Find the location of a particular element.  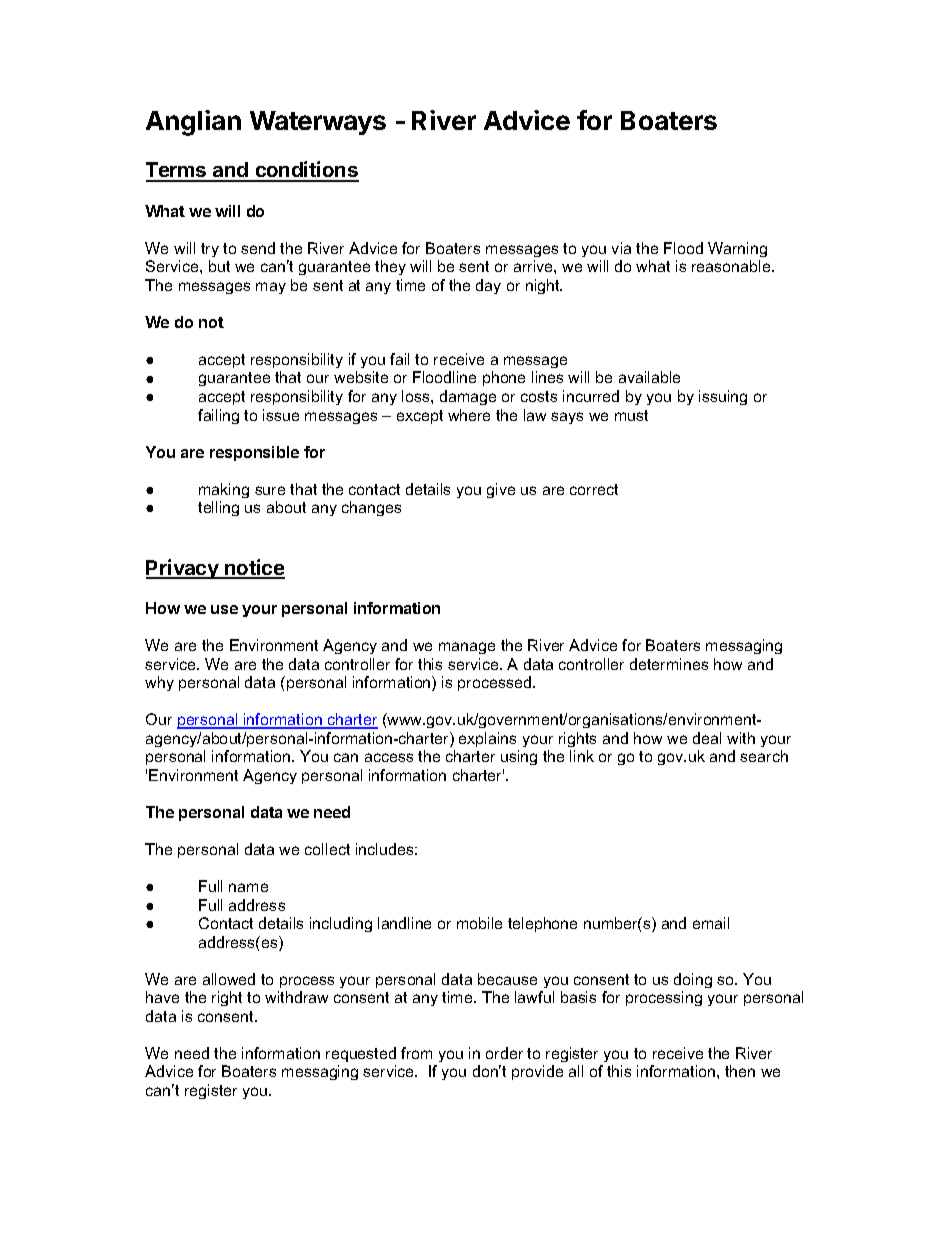

notice is located at coordinates (254, 568).
